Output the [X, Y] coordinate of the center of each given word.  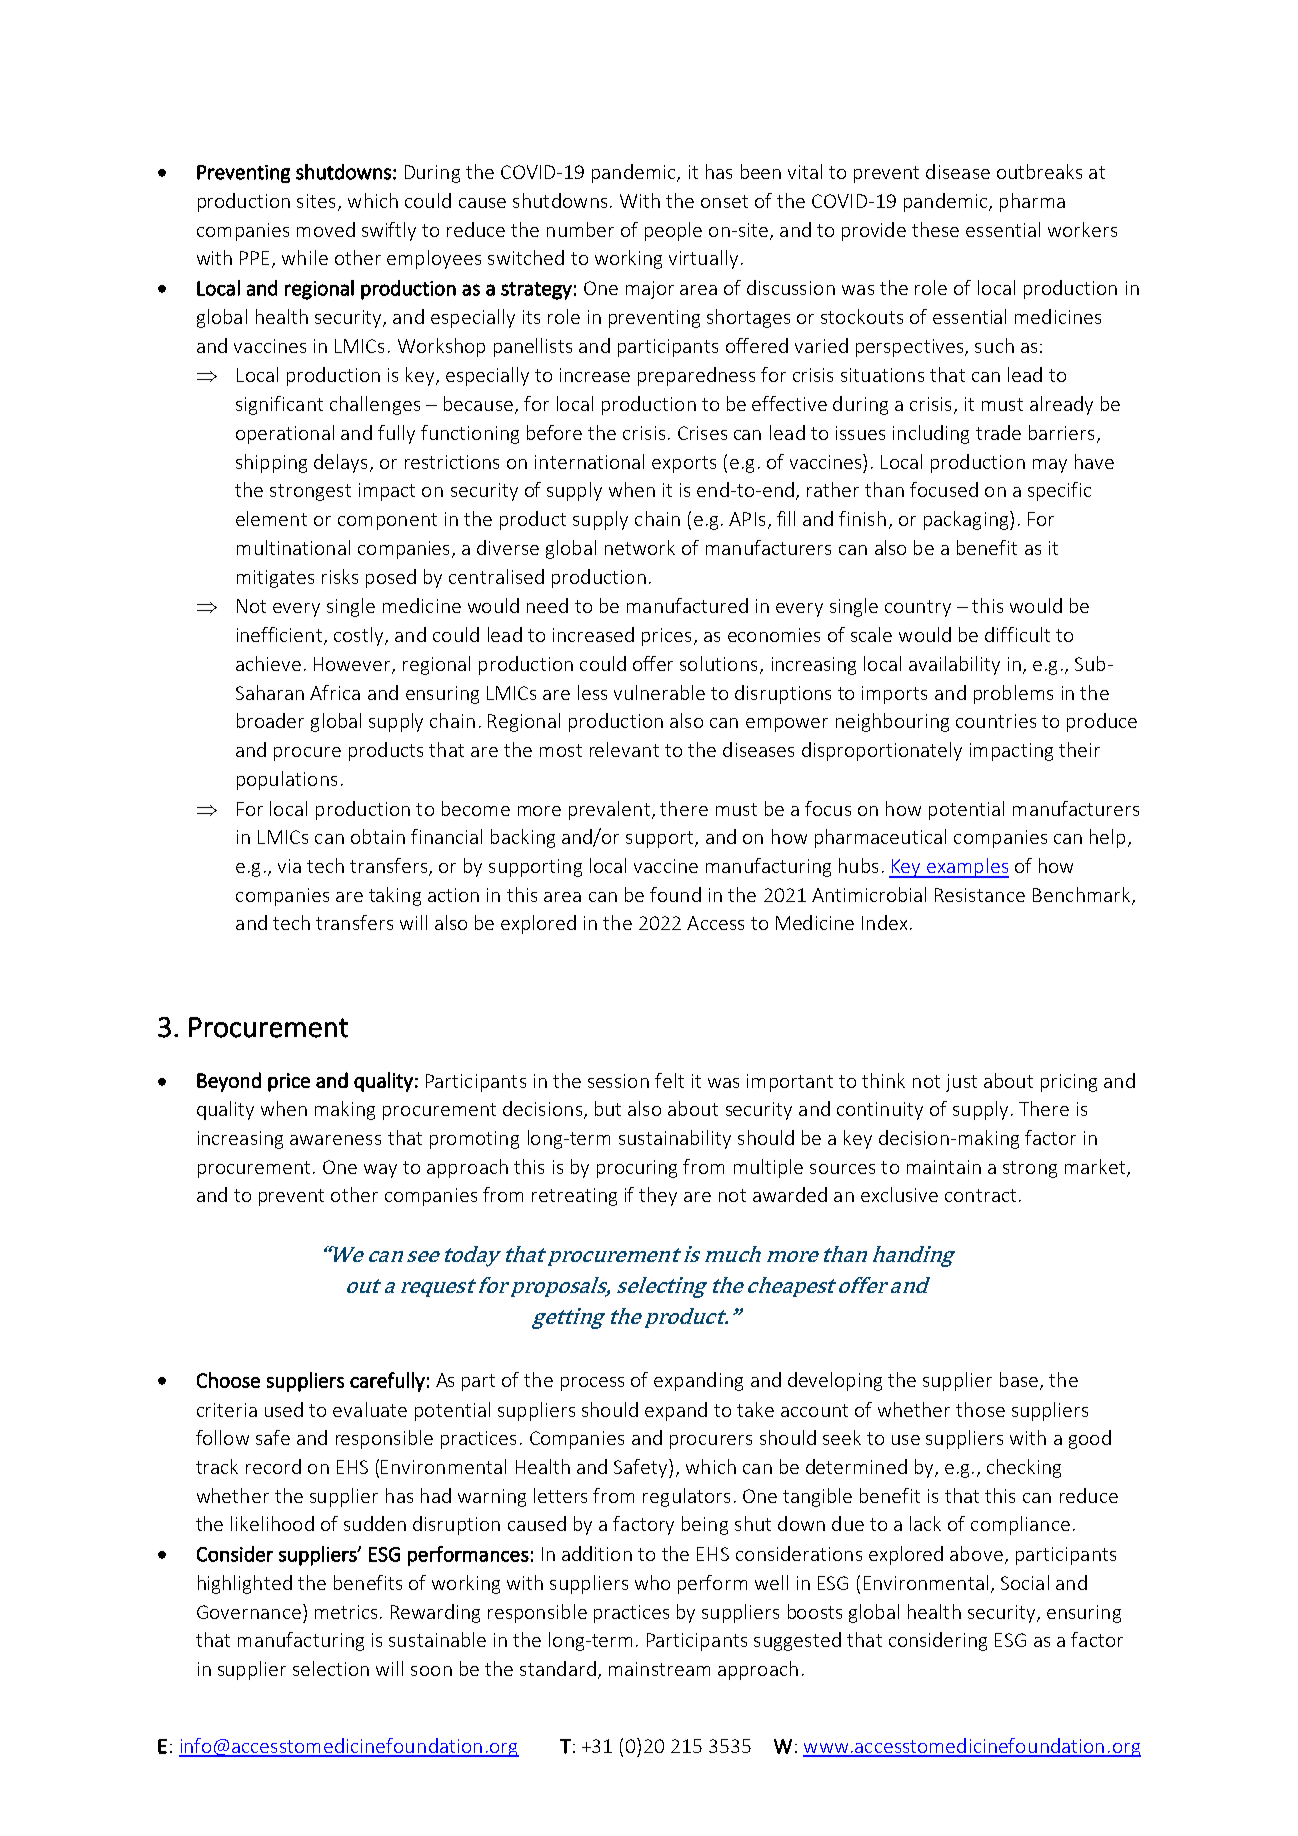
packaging [967, 520]
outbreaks [1039, 171]
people [673, 231]
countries [996, 721]
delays [340, 463]
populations [287, 780]
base [1019, 1379]
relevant [624, 749]
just [961, 1083]
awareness [335, 1140]
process [592, 1384]
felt [669, 1080]
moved [326, 229]
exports [684, 464]
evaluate [370, 1409]
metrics [346, 1612]
